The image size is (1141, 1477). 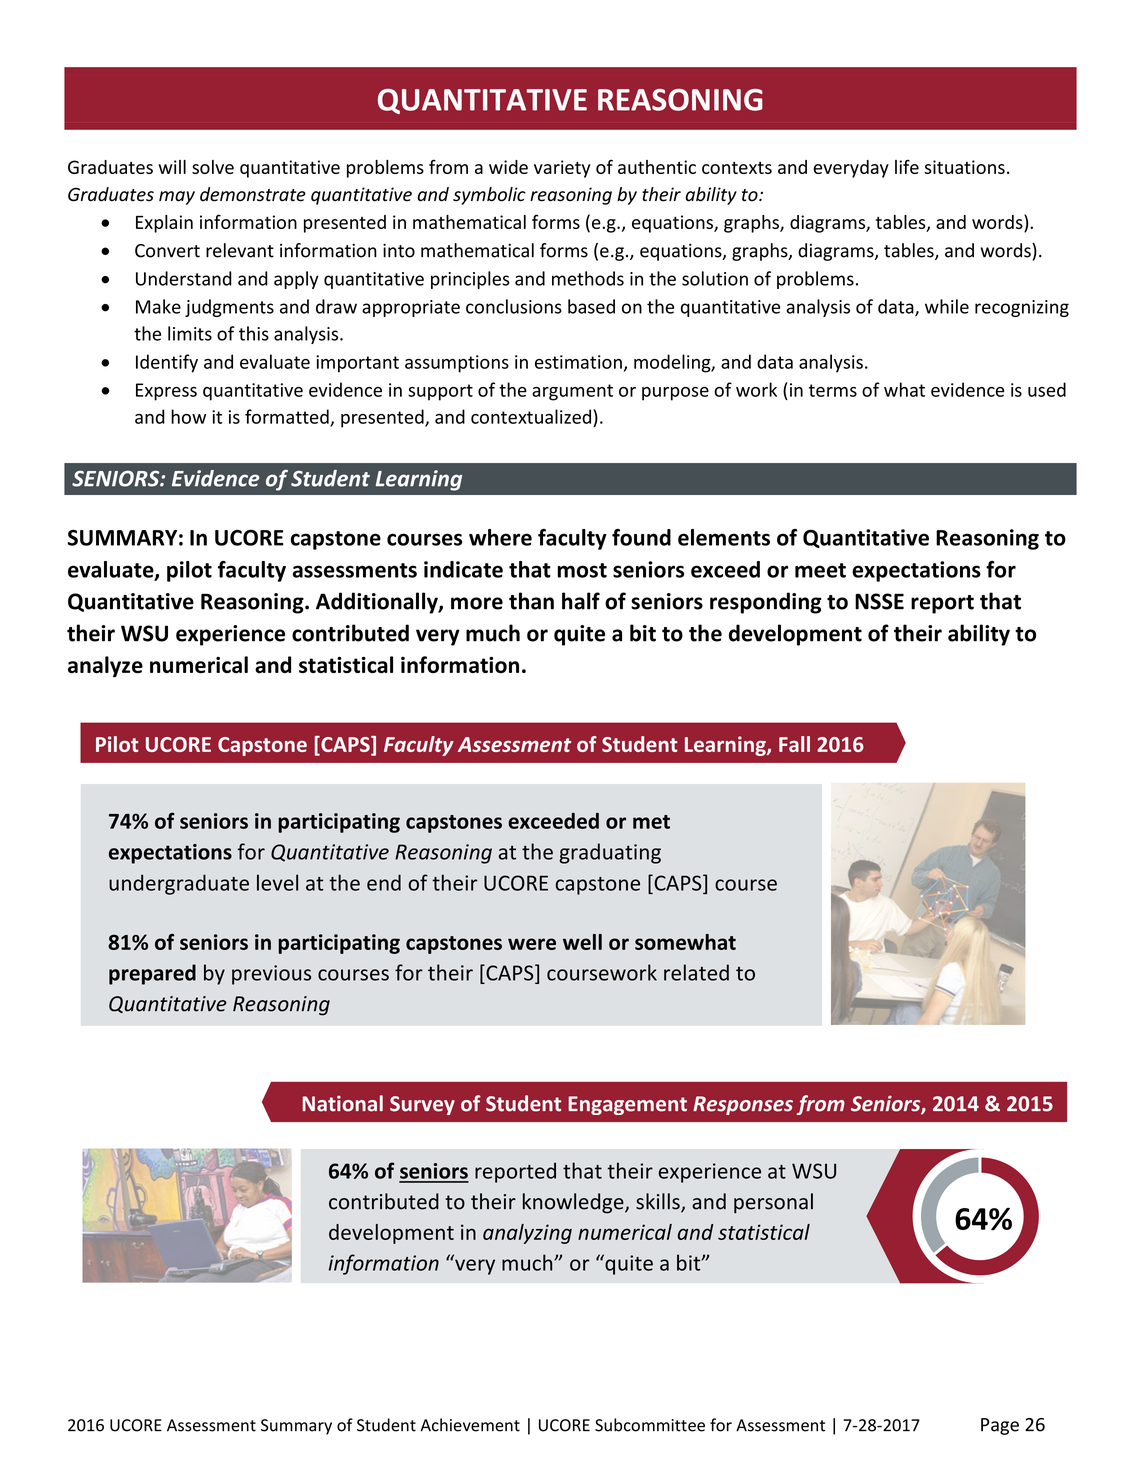 What do you see at coordinates (470, 1425) in the screenshot?
I see `Achievement` at bounding box center [470, 1425].
